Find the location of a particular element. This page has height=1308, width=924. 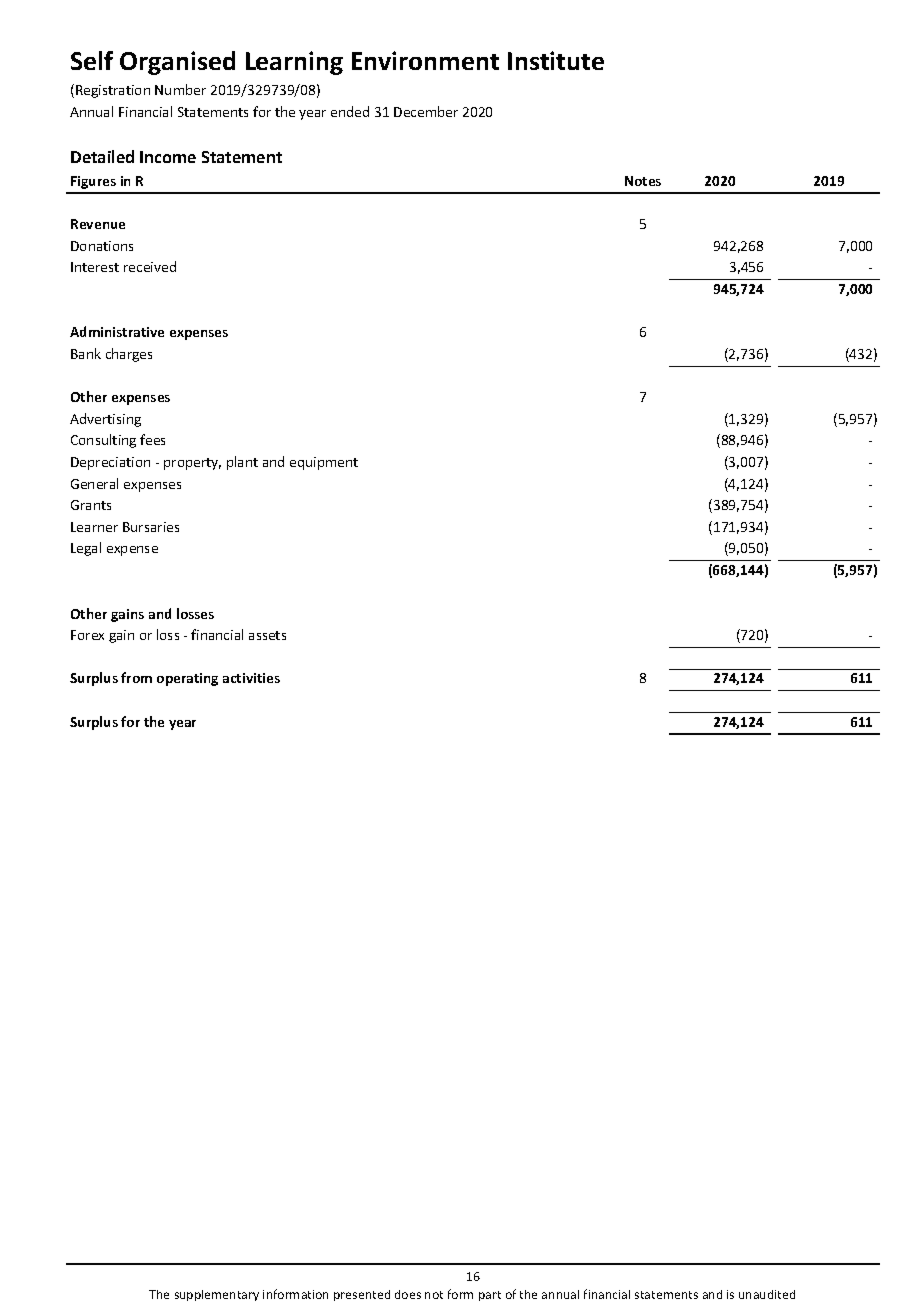

assets is located at coordinates (267, 635).
